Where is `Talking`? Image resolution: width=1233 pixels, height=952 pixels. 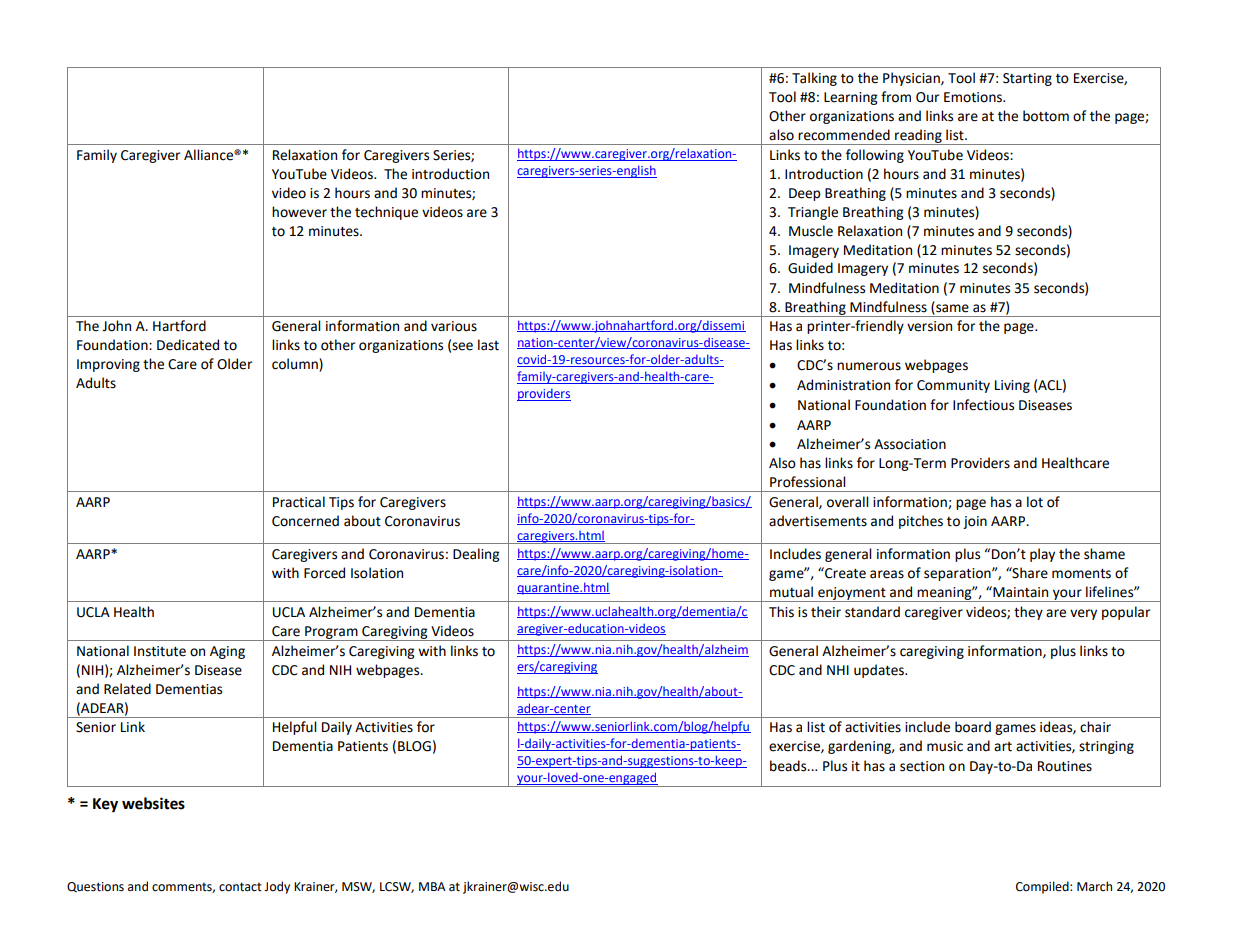
Talking is located at coordinates (814, 79).
